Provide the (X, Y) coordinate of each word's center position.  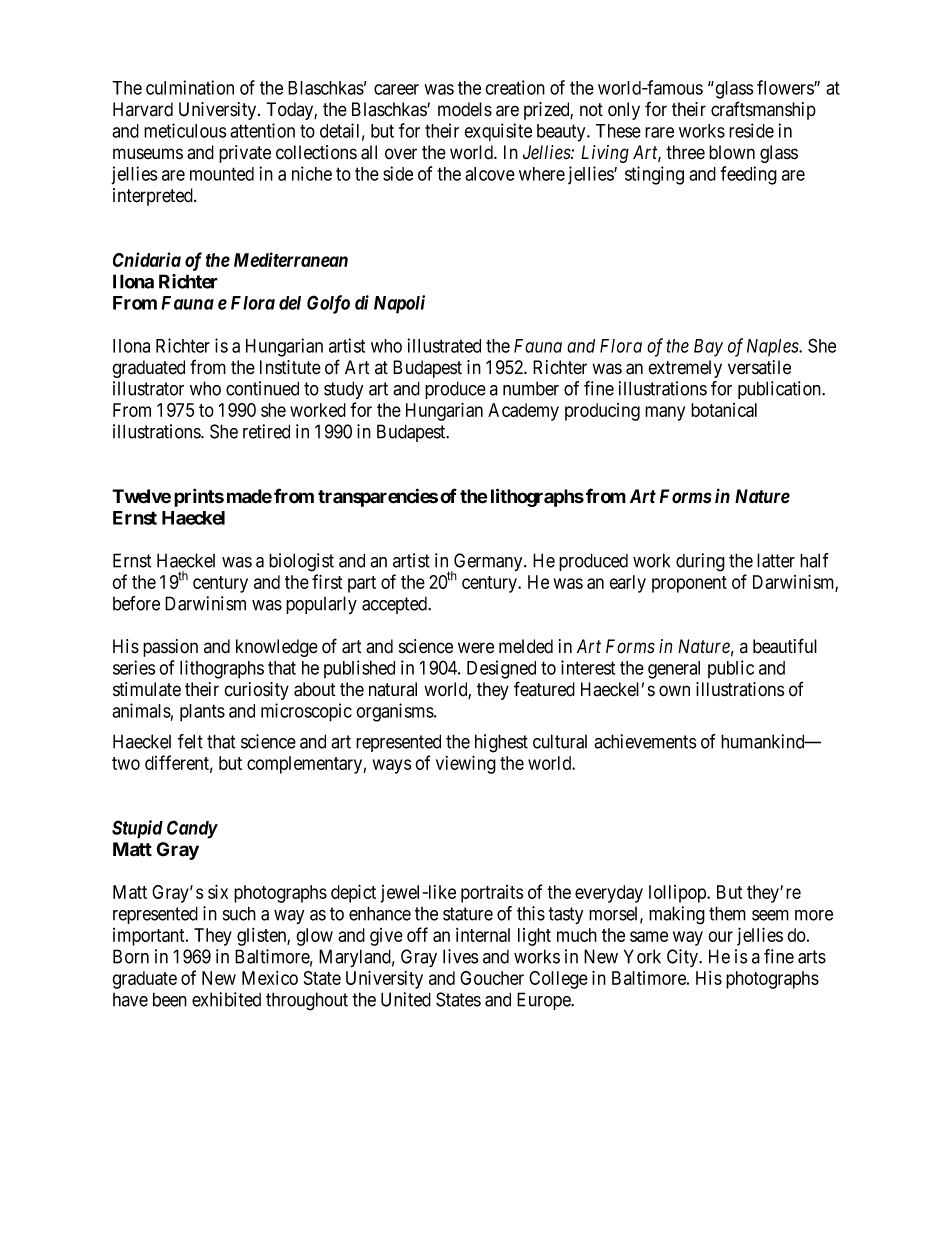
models (465, 109)
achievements (645, 741)
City (683, 958)
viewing (466, 764)
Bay (708, 348)
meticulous (185, 130)
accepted (396, 605)
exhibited (226, 999)
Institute (290, 367)
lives (461, 956)
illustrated (444, 345)
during (700, 562)
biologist (301, 562)
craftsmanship (763, 110)
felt (190, 741)
